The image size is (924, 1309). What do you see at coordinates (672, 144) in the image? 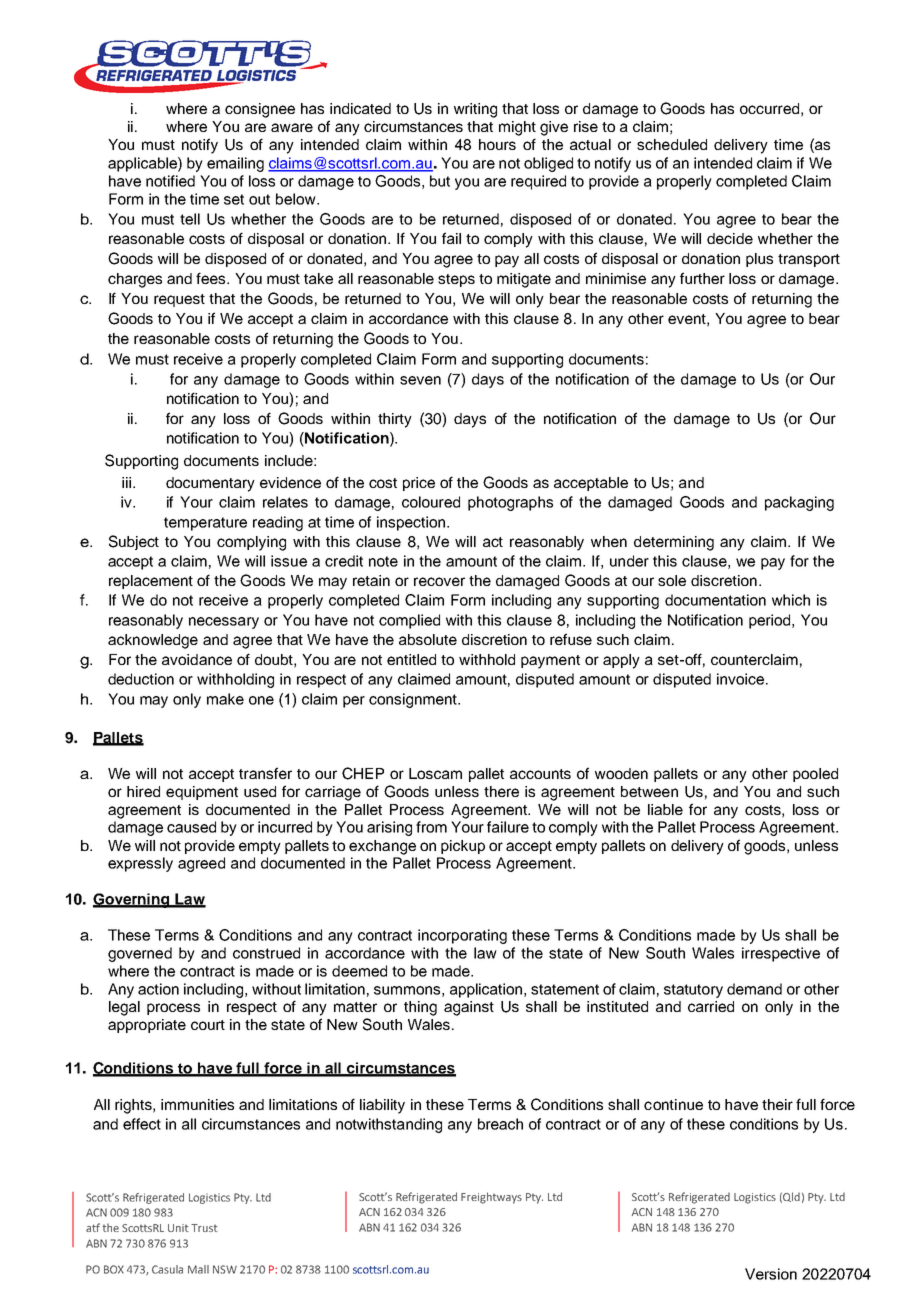
I see `scheduled` at bounding box center [672, 144].
